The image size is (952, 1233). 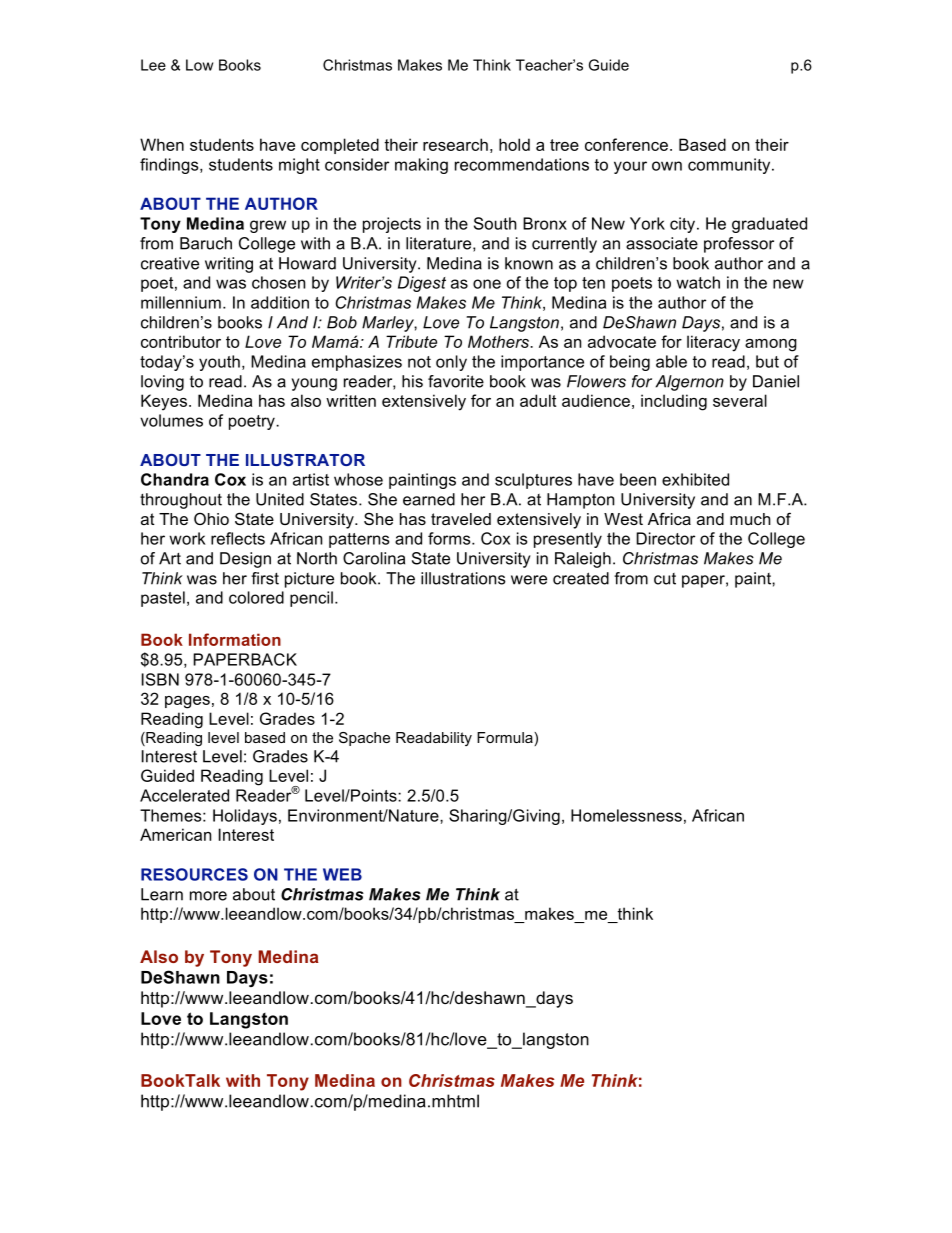 I want to click on literacy, so click(x=713, y=343).
